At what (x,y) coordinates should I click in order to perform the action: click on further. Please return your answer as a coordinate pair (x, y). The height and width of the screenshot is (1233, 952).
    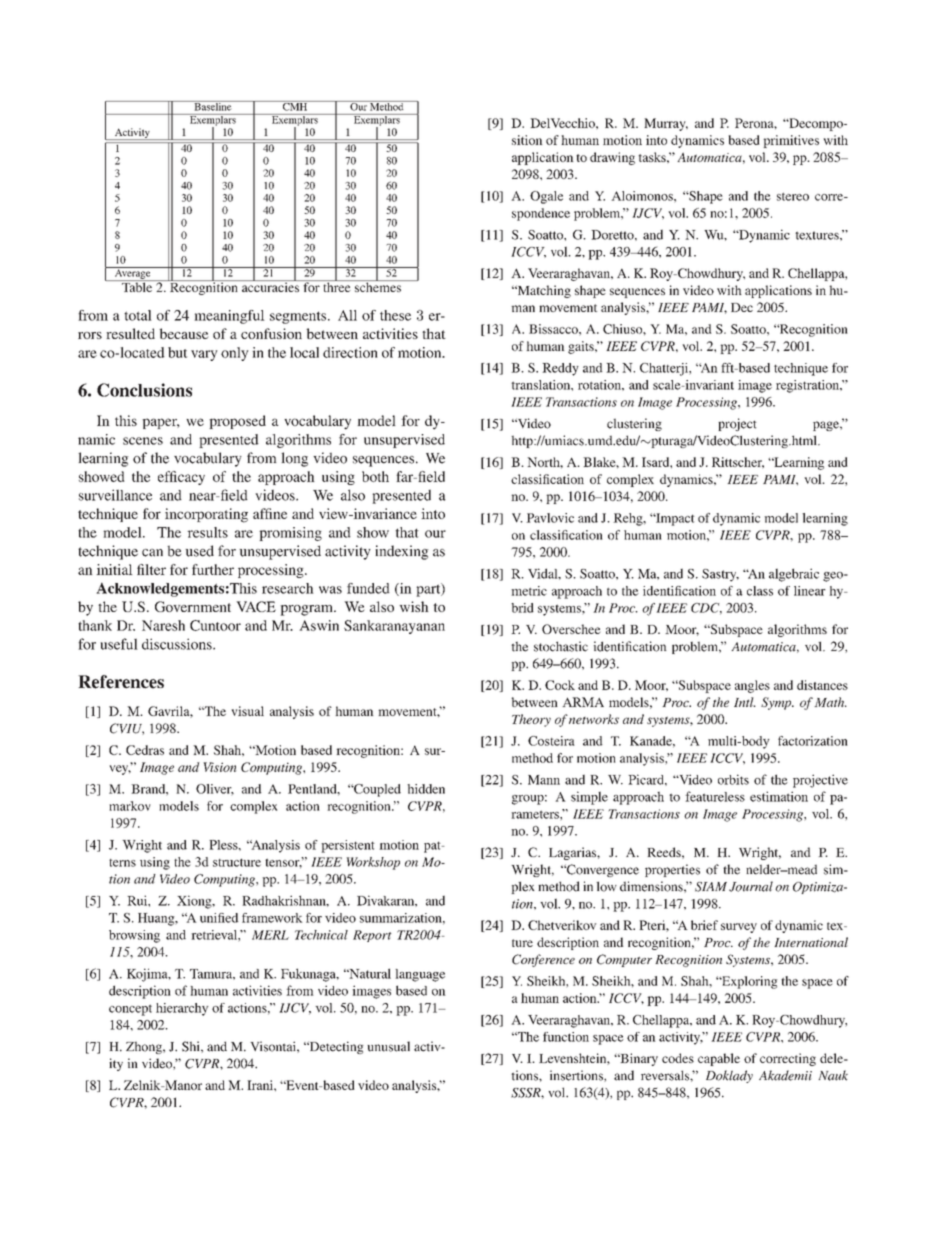
    Looking at the image, I should click on (213, 569).
